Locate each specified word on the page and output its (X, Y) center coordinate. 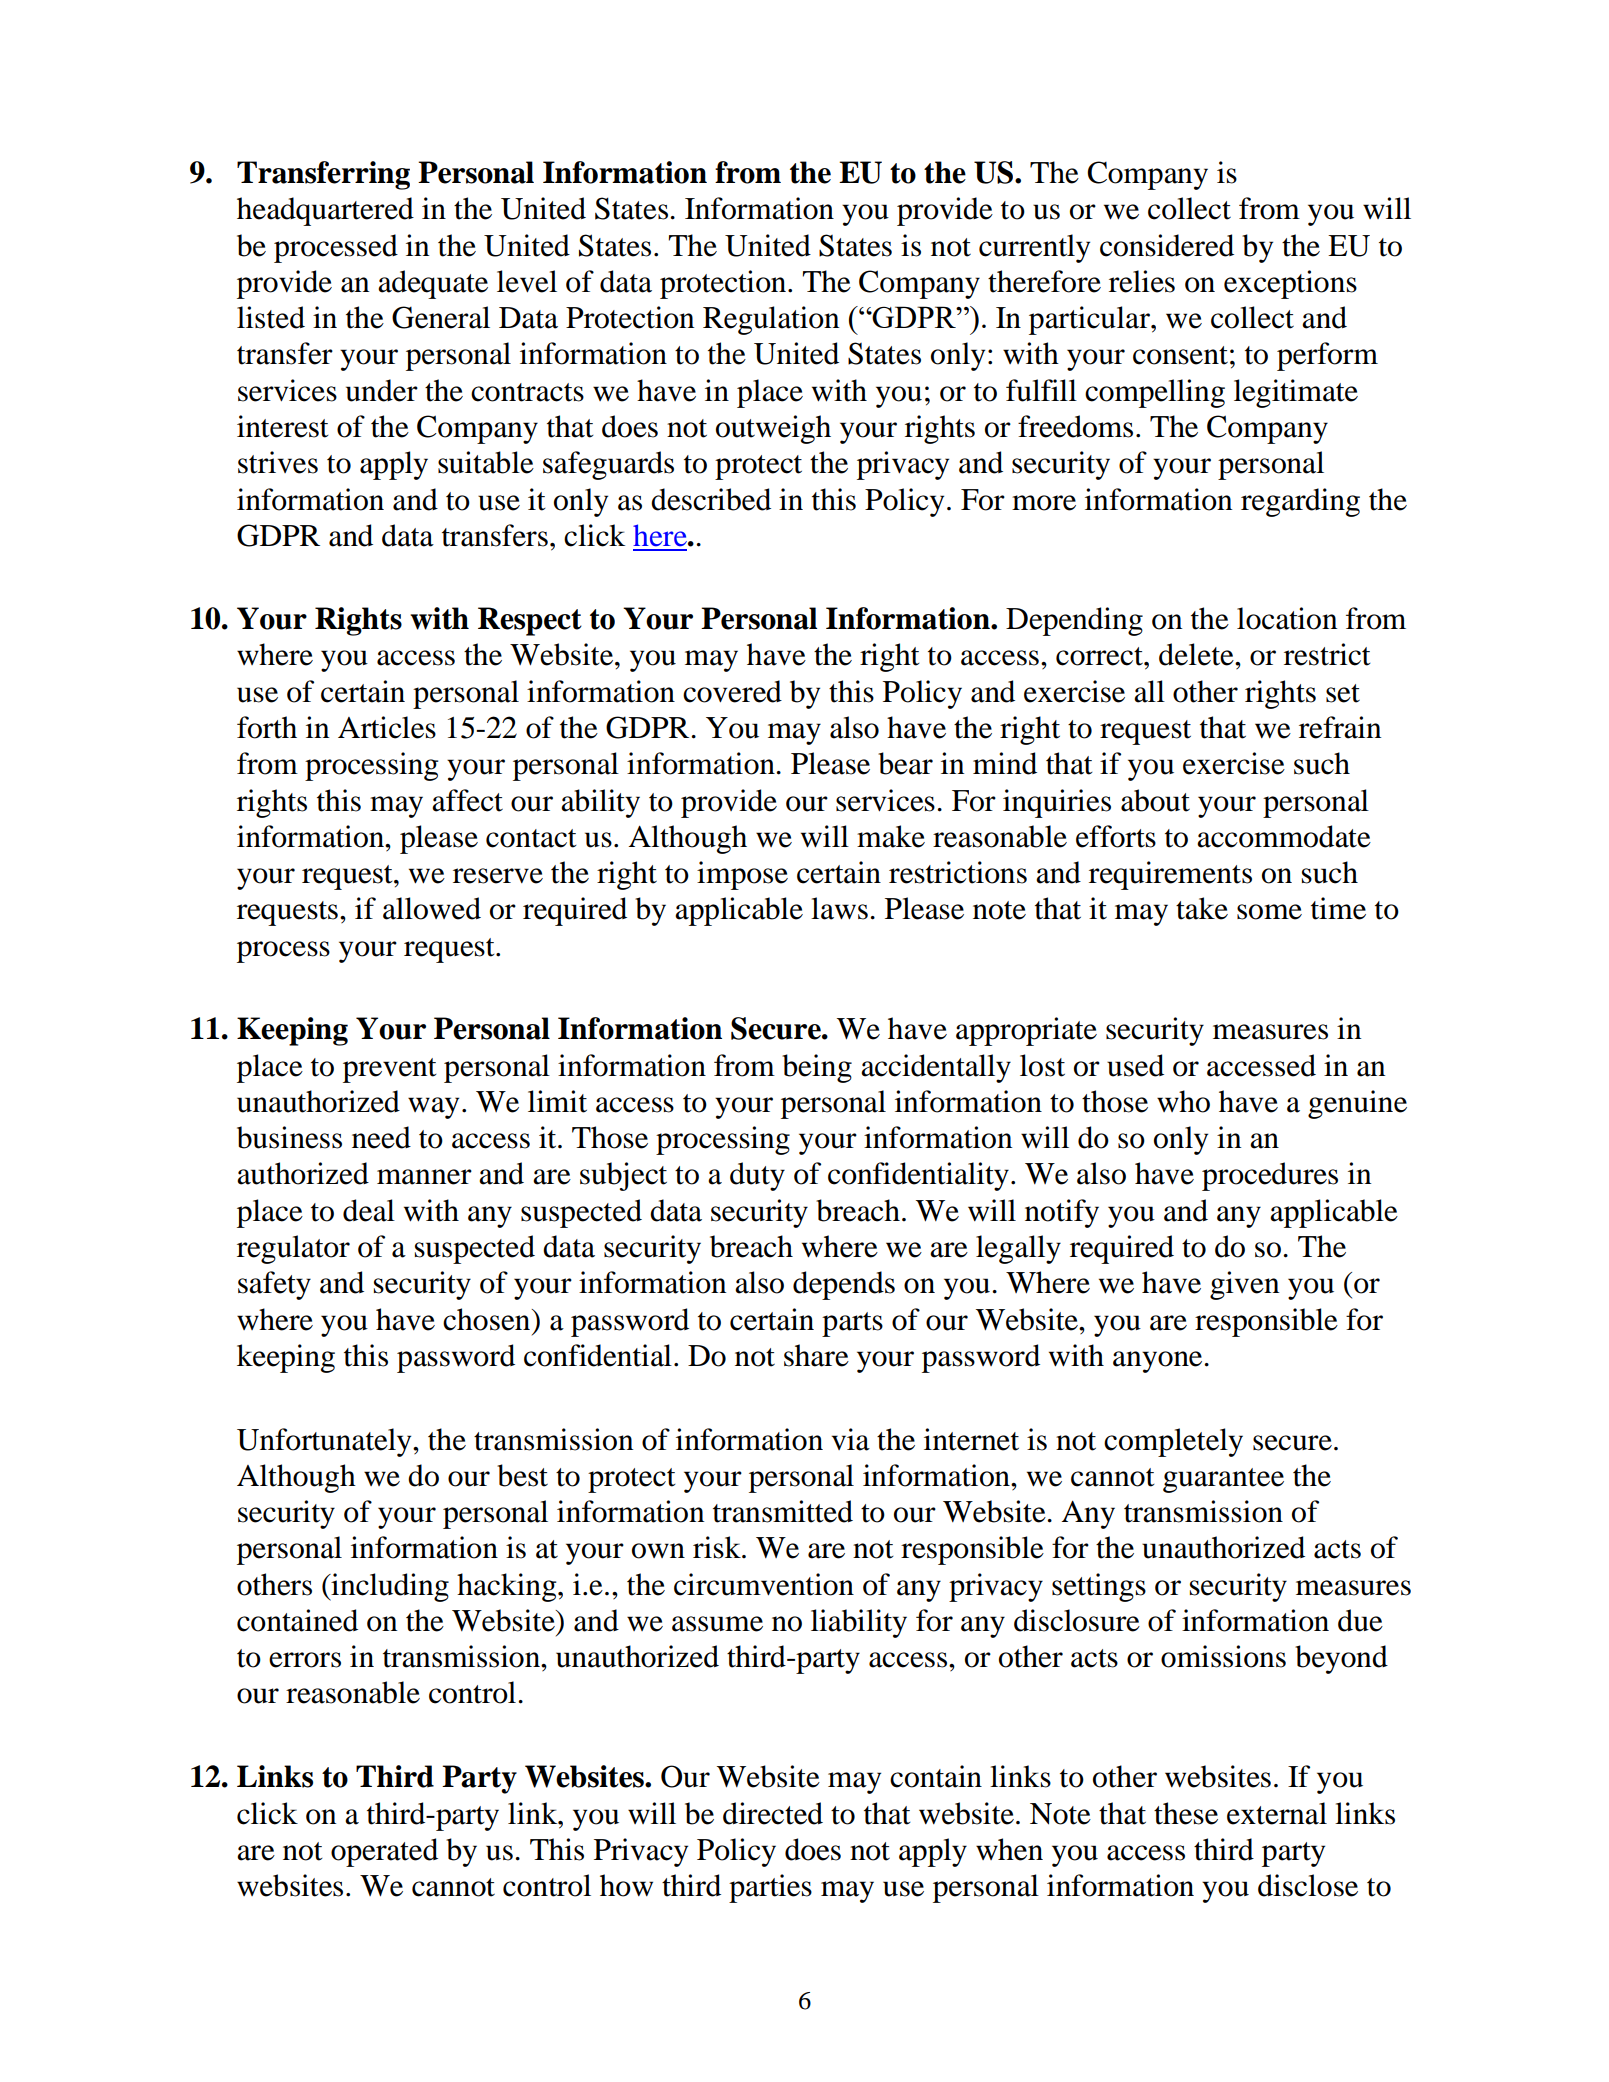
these (1186, 1813)
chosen (488, 1319)
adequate (433, 284)
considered (1167, 245)
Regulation (771, 320)
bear (905, 763)
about (1155, 800)
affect (467, 800)
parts (852, 1324)
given (1244, 1285)
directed (773, 1813)
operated (384, 1852)
